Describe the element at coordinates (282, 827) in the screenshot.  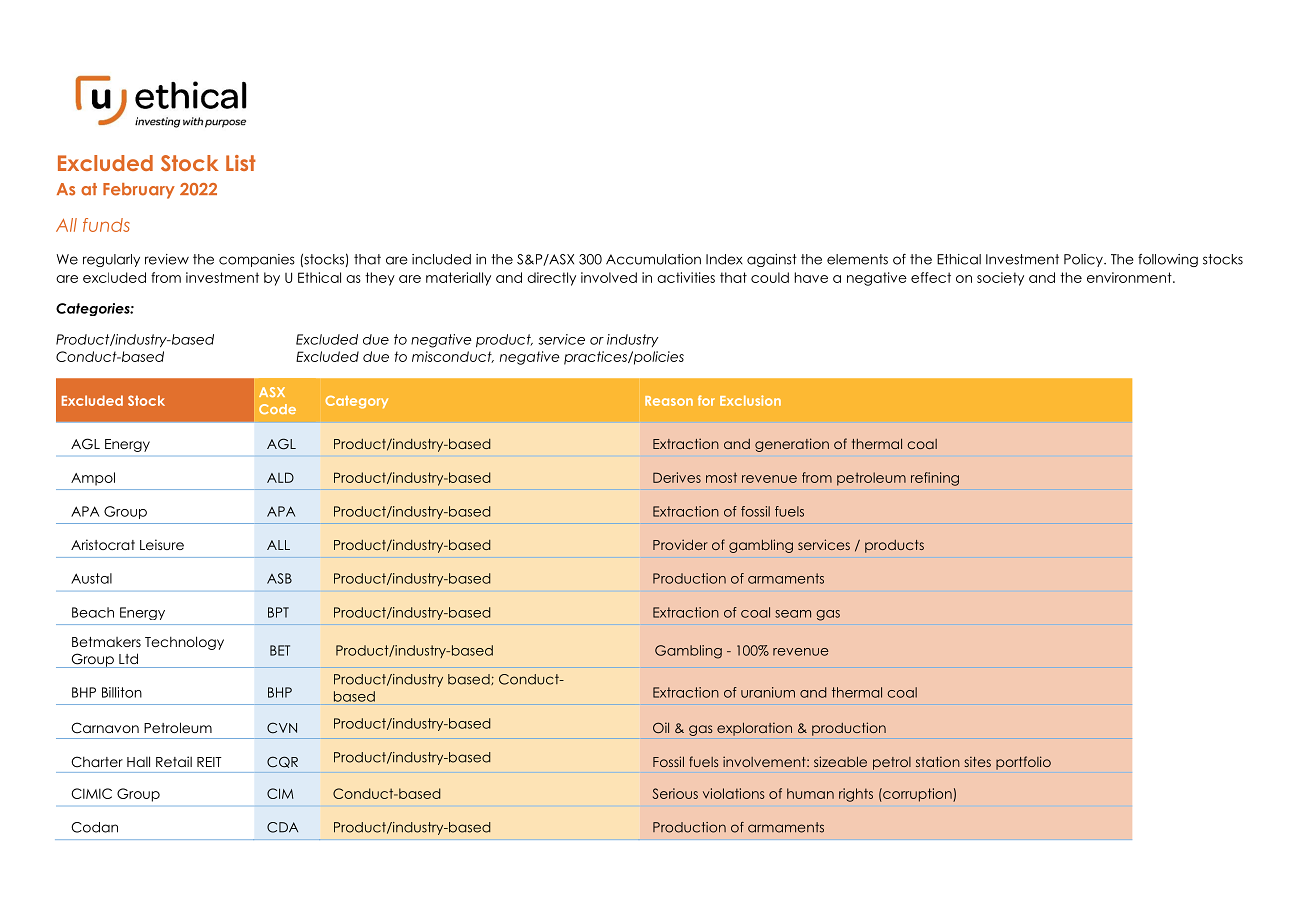
I see `CDA` at that location.
